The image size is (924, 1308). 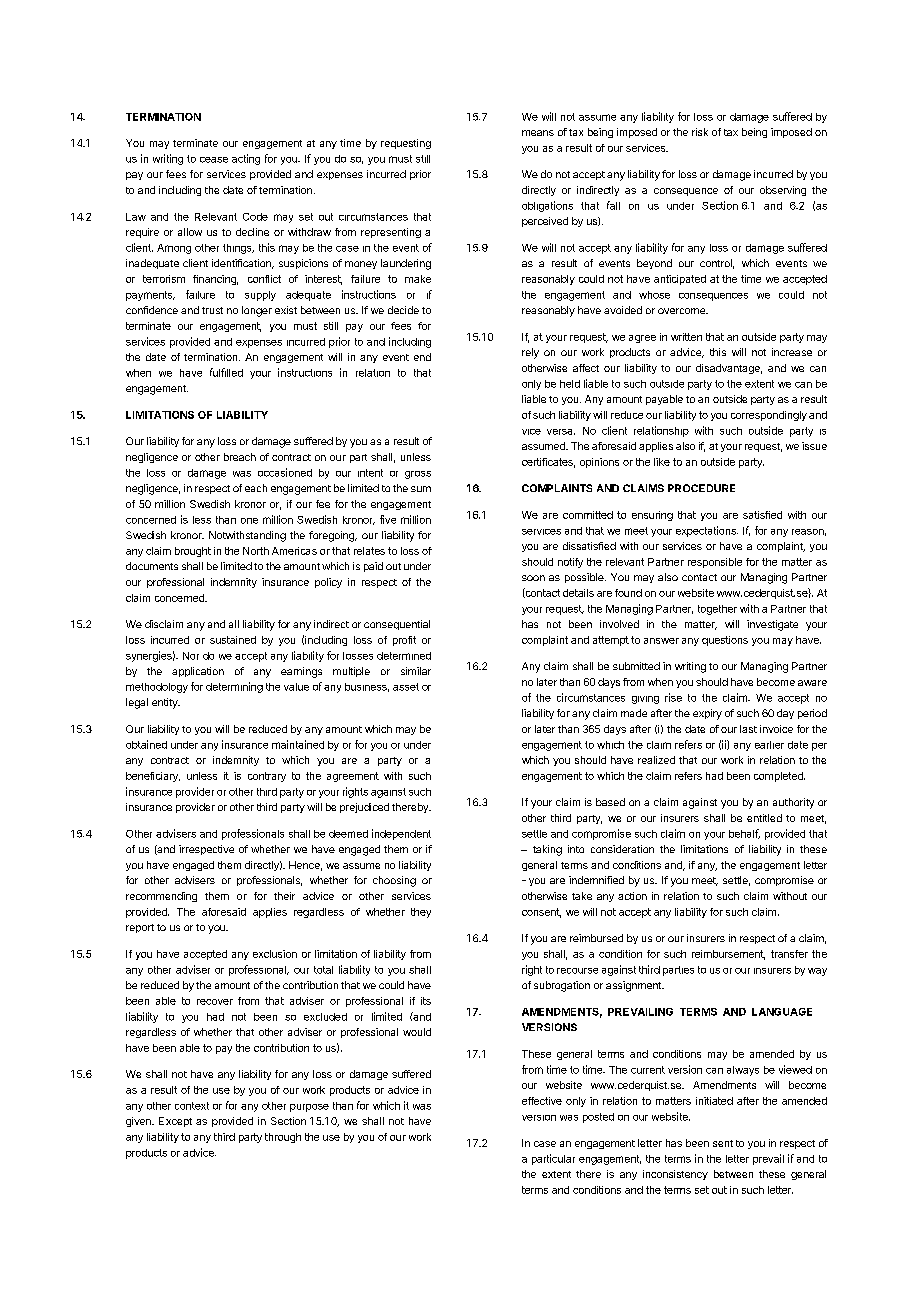 What do you see at coordinates (401, 834) in the page?
I see `independent` at bounding box center [401, 834].
